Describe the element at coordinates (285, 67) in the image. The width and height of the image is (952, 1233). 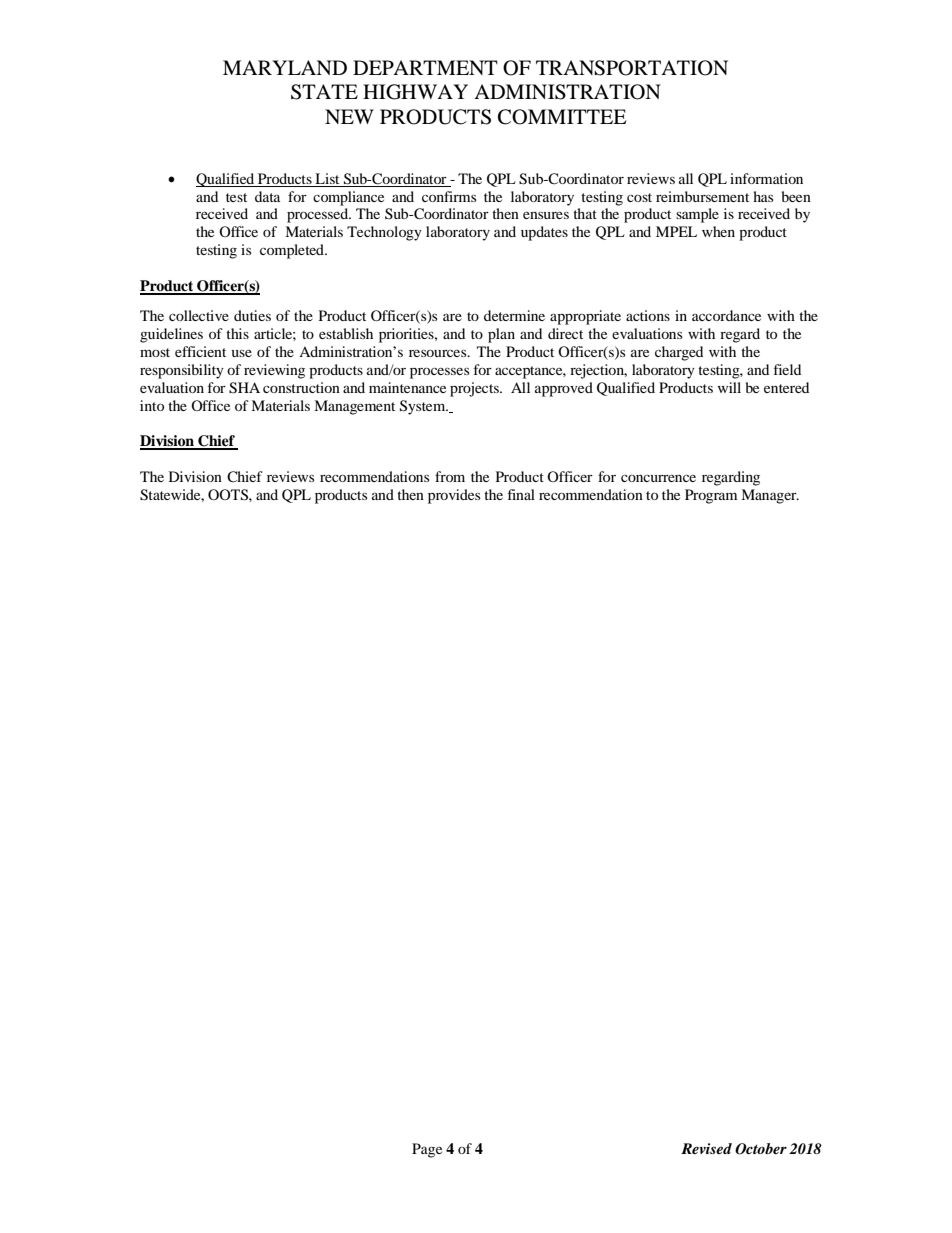
I see `MARYLAND` at that location.
